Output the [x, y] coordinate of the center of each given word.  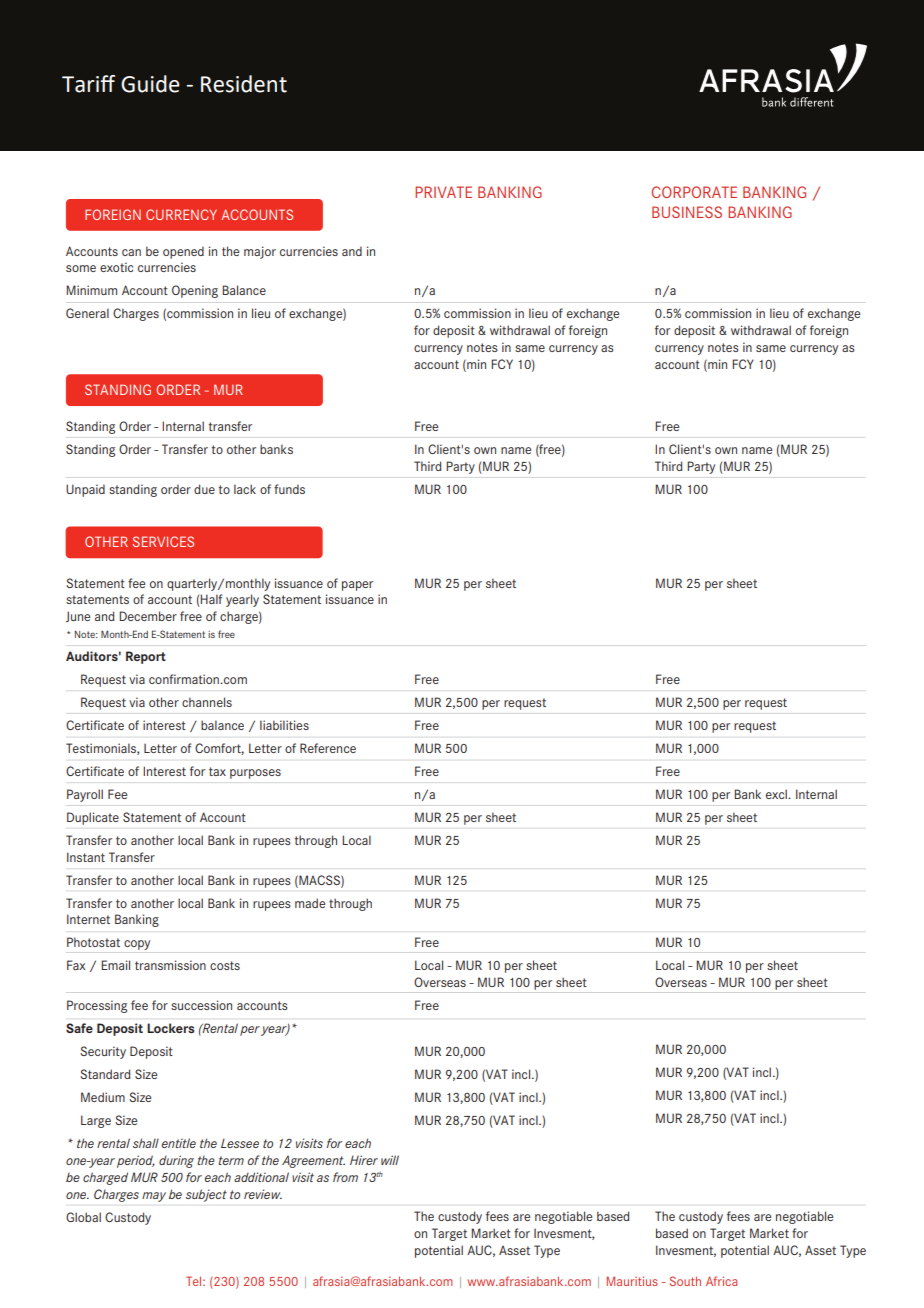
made [310, 903]
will [390, 1160]
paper [357, 586]
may [154, 1197]
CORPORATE [694, 192]
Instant [86, 857]
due [204, 489]
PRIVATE [443, 192]
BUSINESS [687, 212]
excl [777, 794]
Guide [150, 84]
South [685, 1281]
